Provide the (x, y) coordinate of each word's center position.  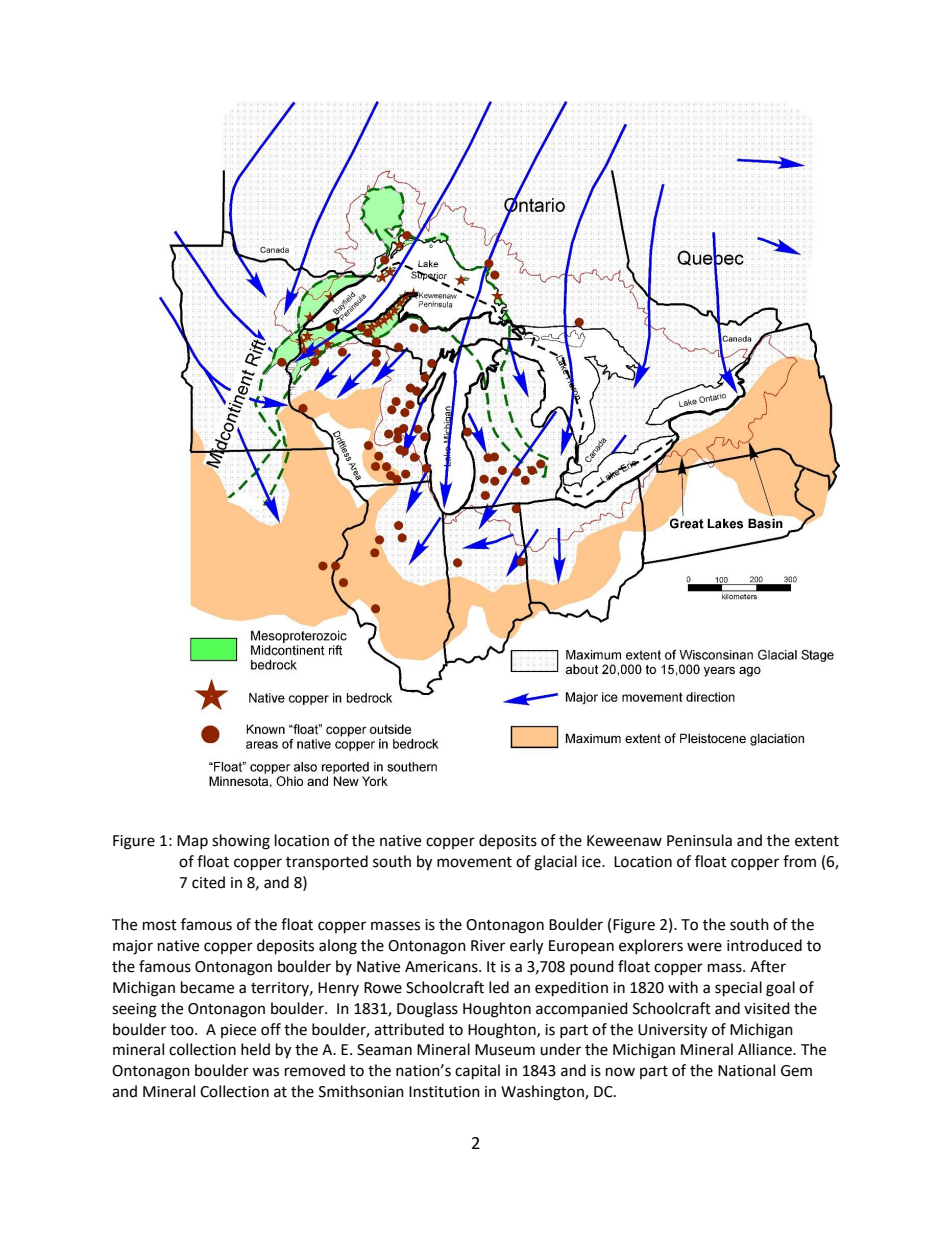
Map (192, 842)
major (133, 947)
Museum (505, 1050)
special (738, 989)
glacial (555, 863)
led (499, 987)
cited (208, 882)
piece (238, 1031)
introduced (764, 945)
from (799, 861)
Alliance (766, 1049)
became (207, 987)
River (488, 946)
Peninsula (699, 840)
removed (315, 1070)
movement (474, 862)
